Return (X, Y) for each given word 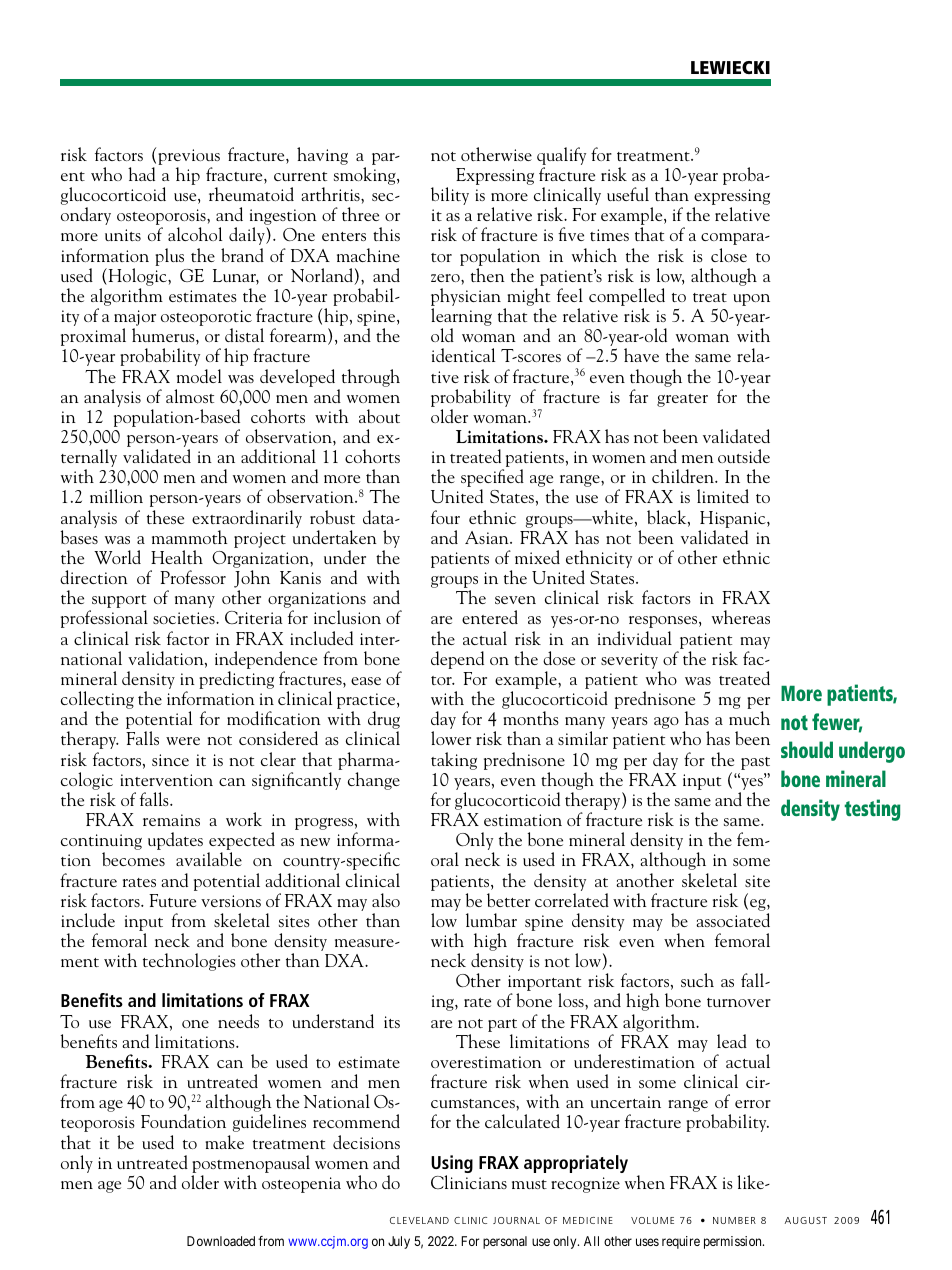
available (209, 859)
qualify (561, 157)
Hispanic (734, 519)
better (508, 900)
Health (177, 557)
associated (733, 920)
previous (189, 158)
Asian (488, 537)
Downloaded (221, 1241)
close (729, 255)
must (529, 1184)
